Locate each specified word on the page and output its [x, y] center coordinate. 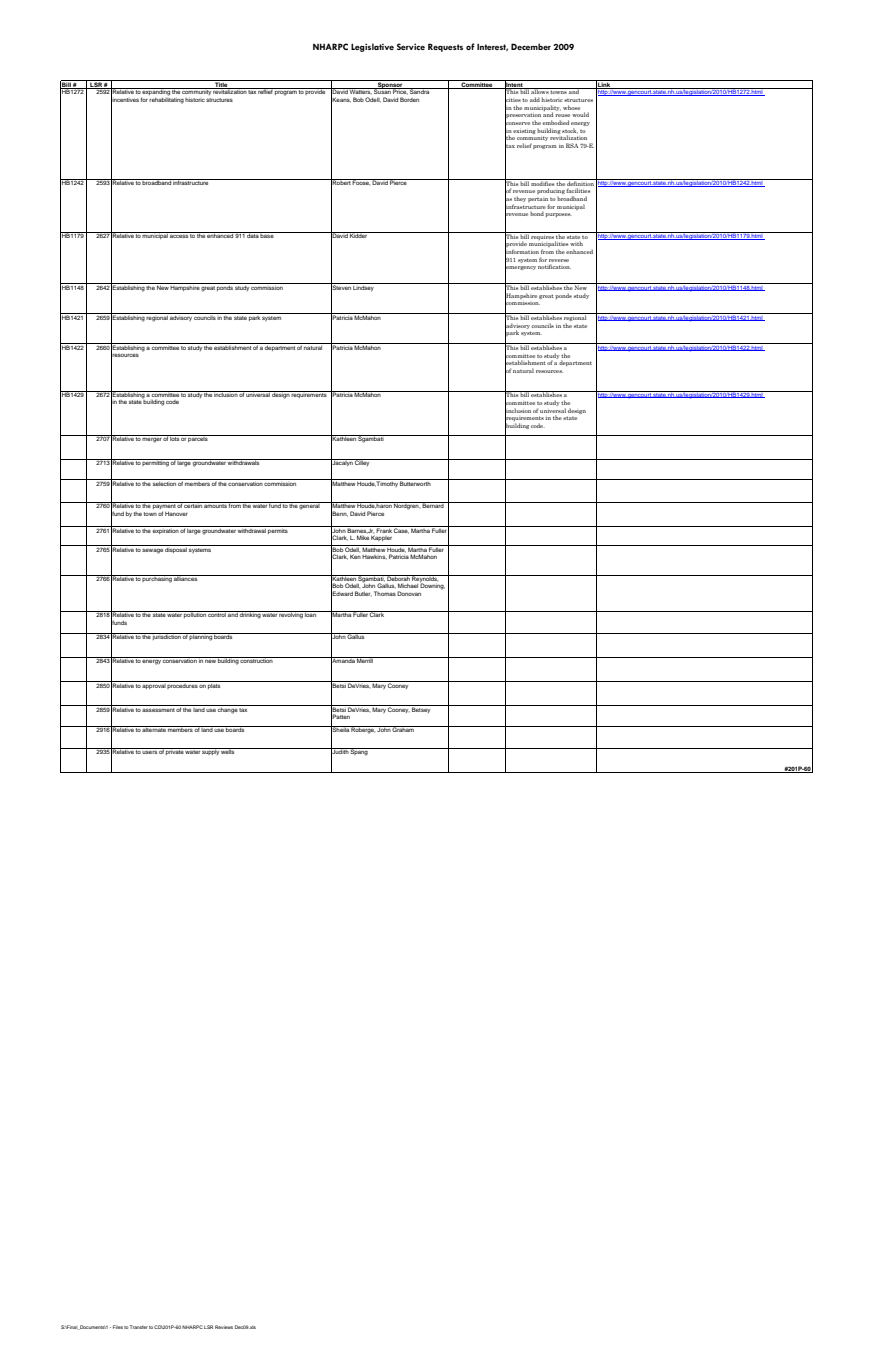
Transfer [139, 1327]
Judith [340, 752]
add [535, 99]
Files [118, 1327]
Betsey [422, 709]
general [310, 506]
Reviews [224, 1327]
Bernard [433, 505]
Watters [360, 91]
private [175, 751]
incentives [125, 99]
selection [164, 482]
